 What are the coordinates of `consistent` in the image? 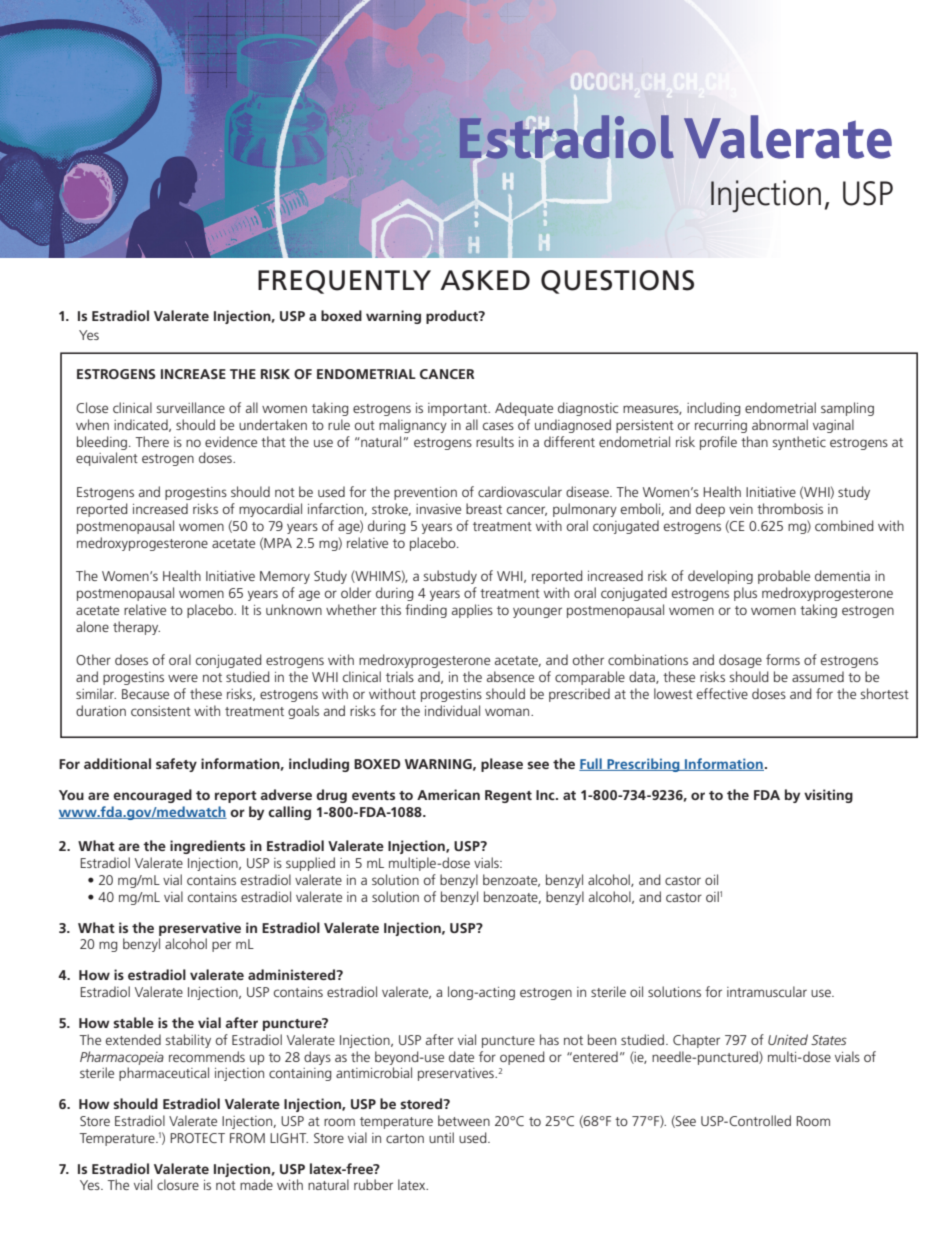 It's located at (161, 711).
